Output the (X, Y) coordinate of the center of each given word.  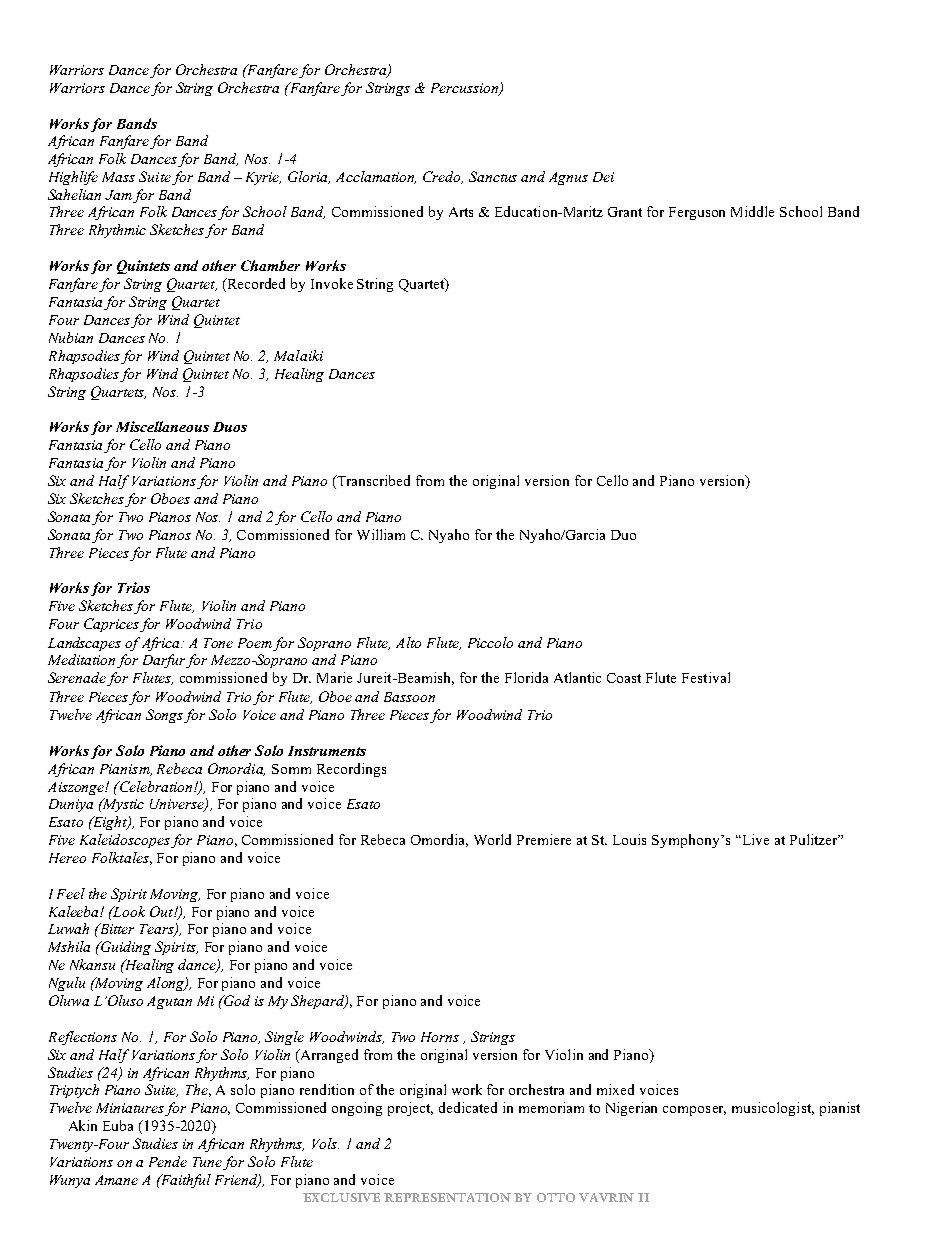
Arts (461, 212)
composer (694, 1111)
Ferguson (697, 213)
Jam (118, 195)
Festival (706, 677)
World (492, 839)
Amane (116, 1180)
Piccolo (490, 642)
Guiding (125, 948)
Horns (440, 1037)
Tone (218, 643)
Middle (752, 211)
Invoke (332, 283)
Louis (629, 839)
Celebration (156, 786)
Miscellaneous (162, 426)
